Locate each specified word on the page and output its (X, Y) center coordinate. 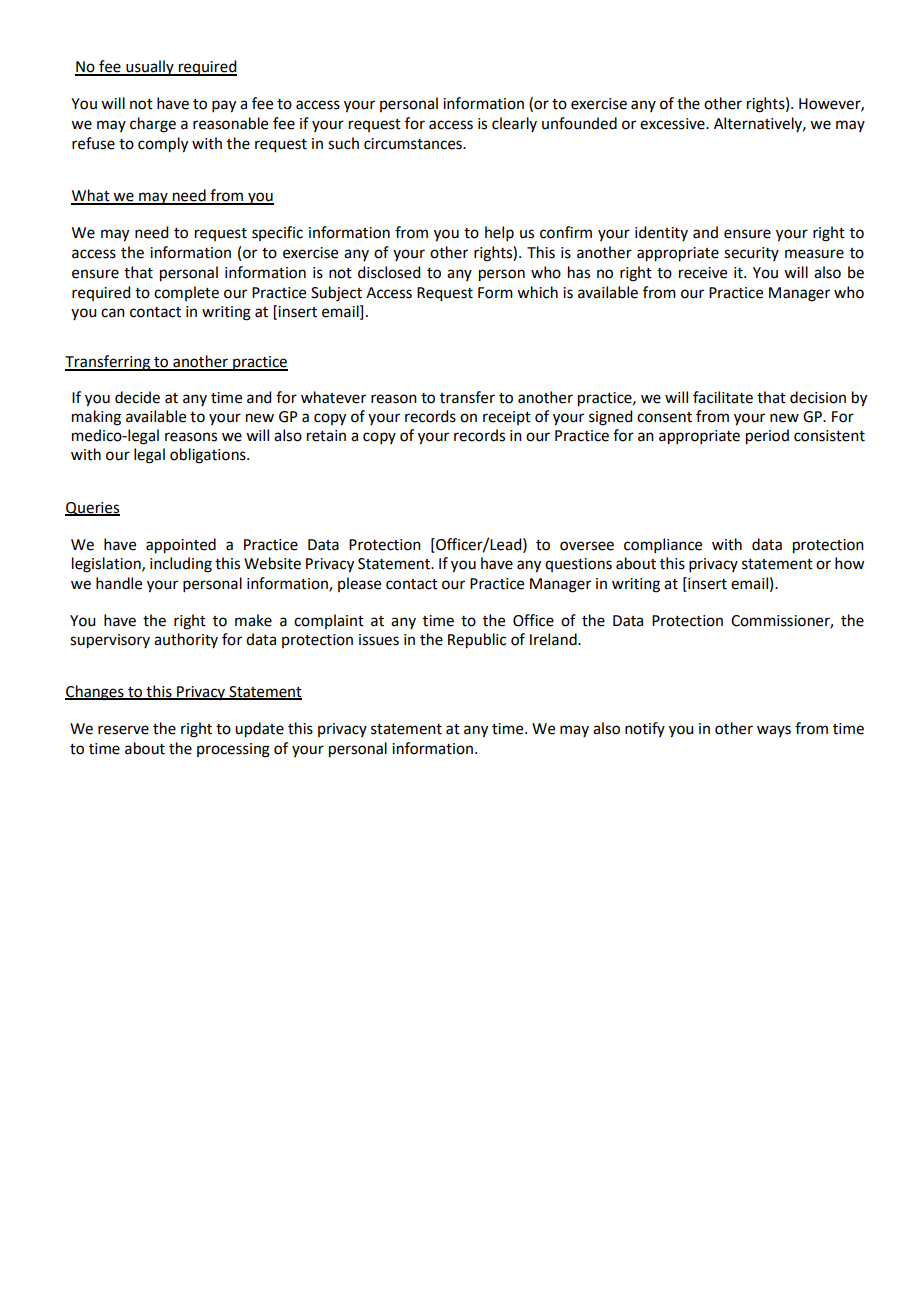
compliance (663, 545)
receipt (507, 418)
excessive (673, 124)
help (499, 233)
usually (150, 68)
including (181, 565)
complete (186, 293)
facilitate (723, 397)
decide (137, 397)
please (359, 584)
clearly (514, 124)
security (751, 254)
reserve (123, 730)
